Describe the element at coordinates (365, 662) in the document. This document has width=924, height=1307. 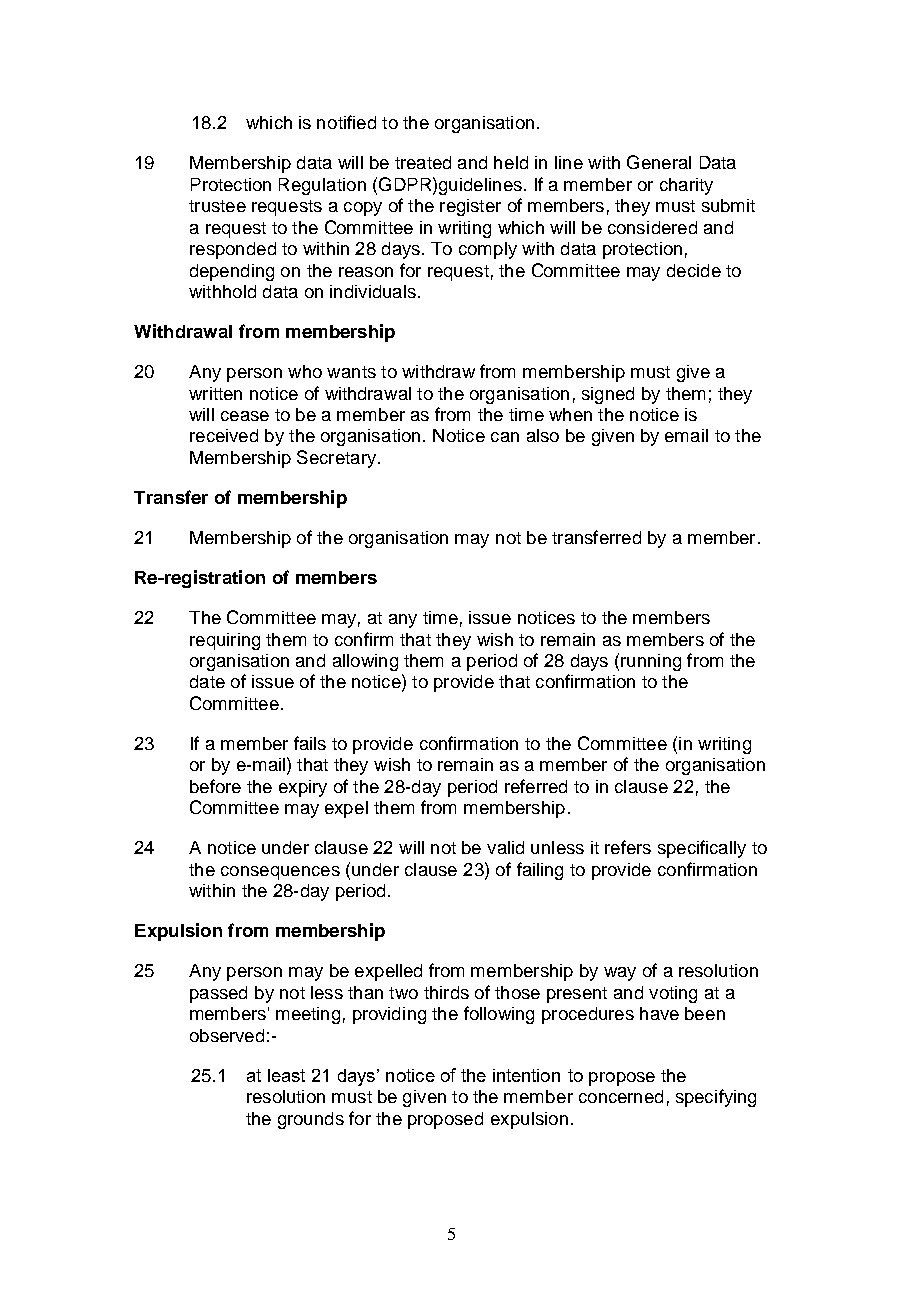
I see `allowing` at that location.
